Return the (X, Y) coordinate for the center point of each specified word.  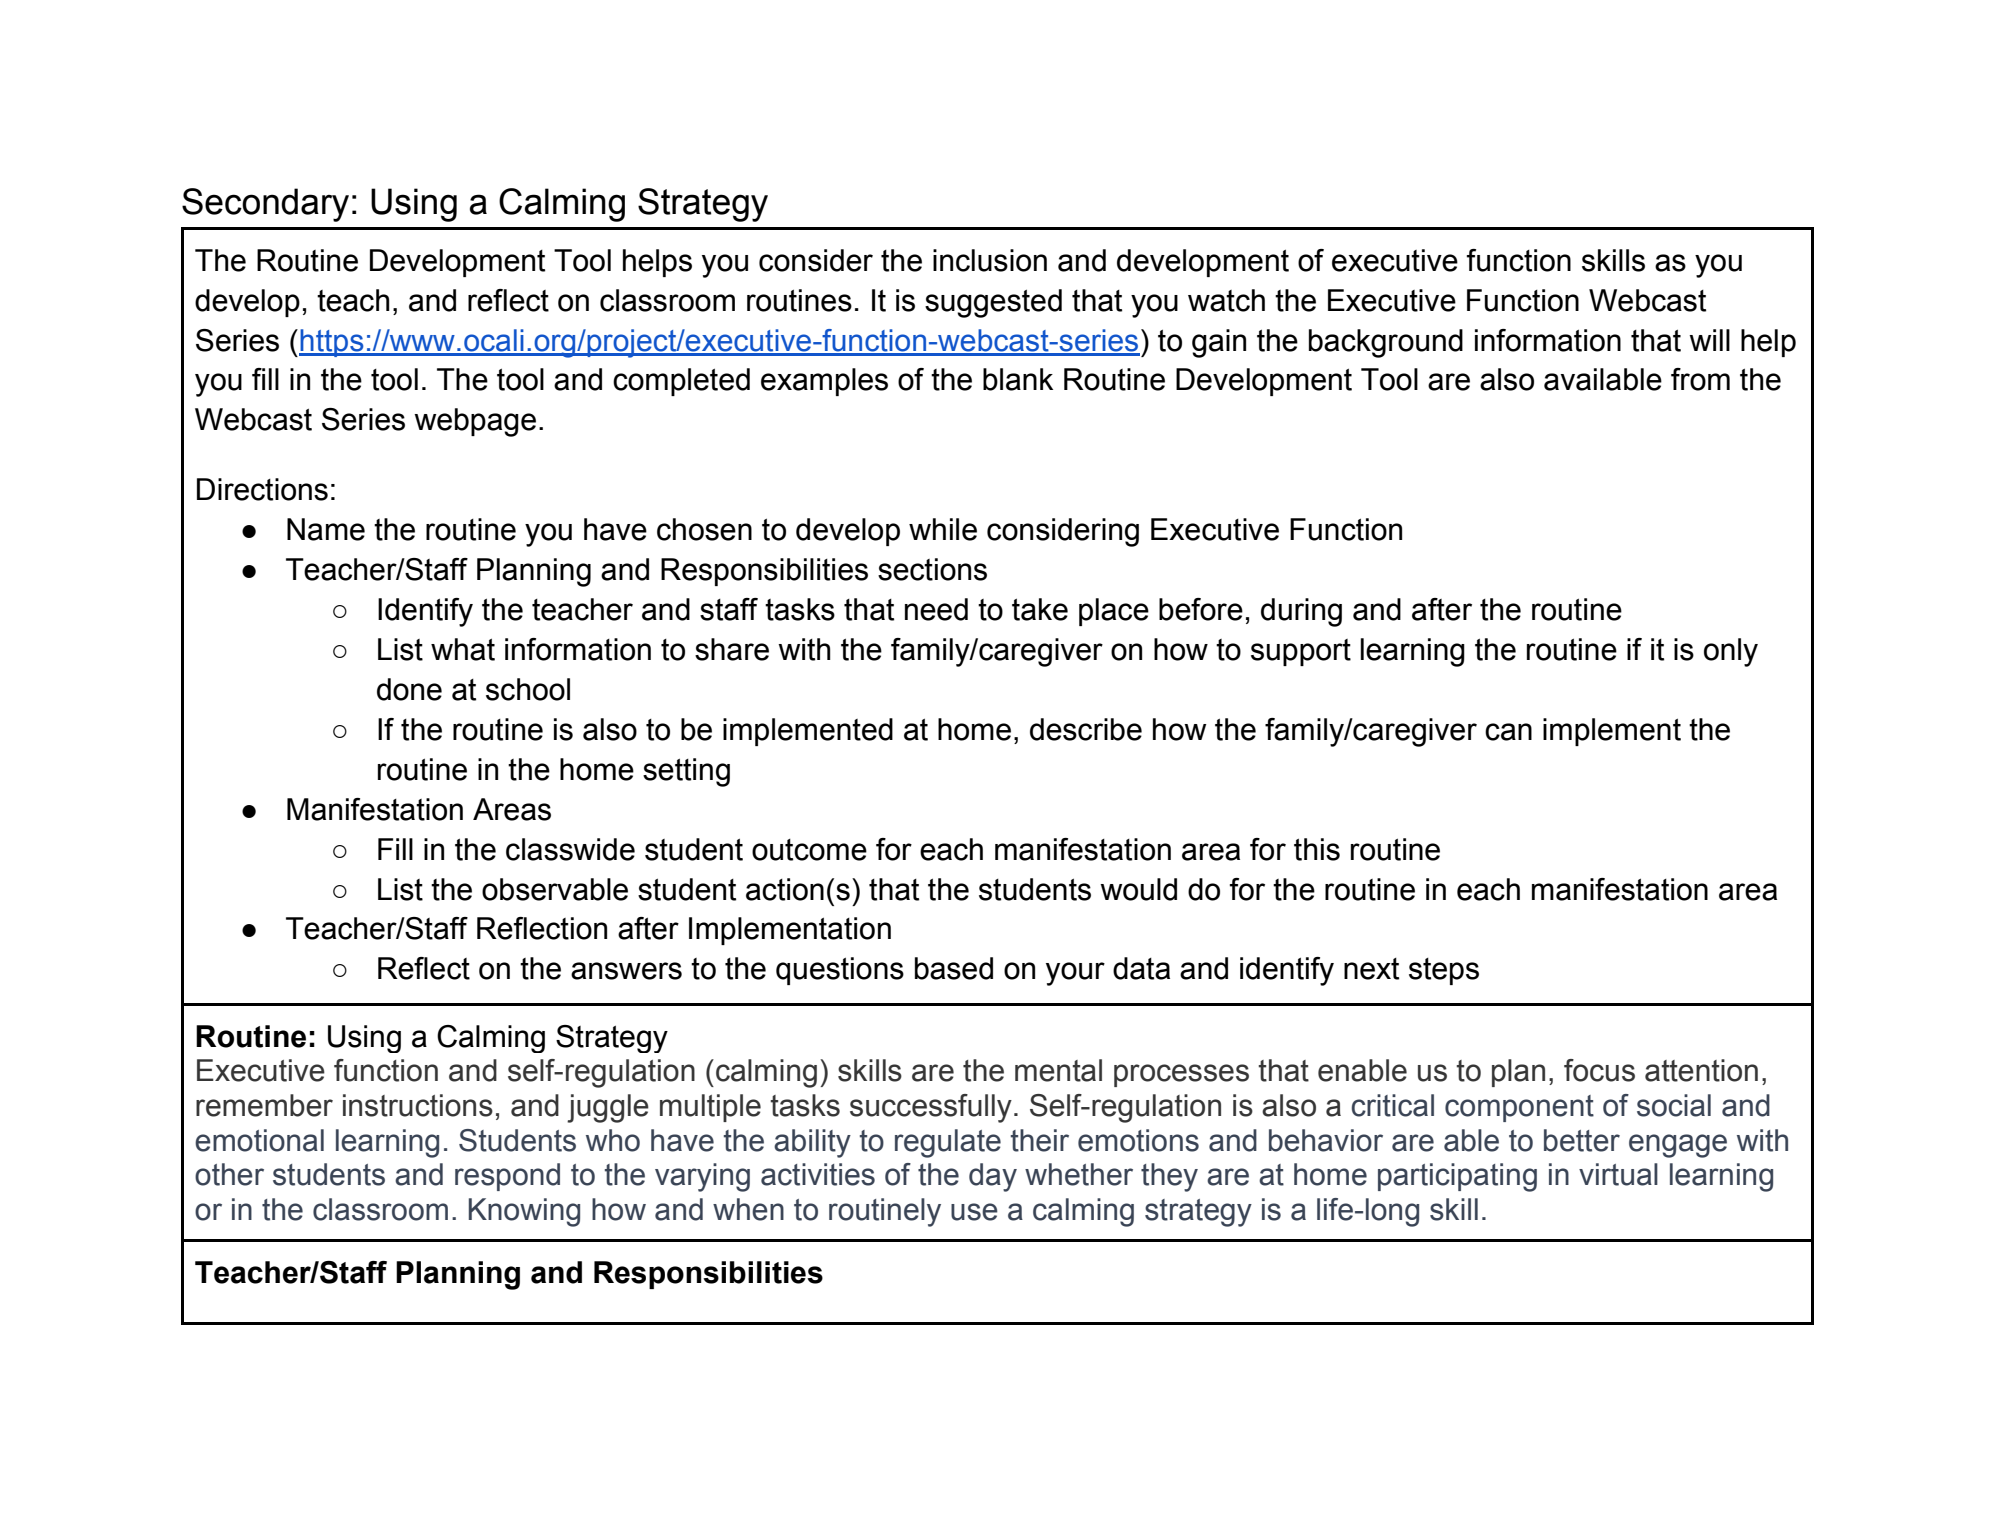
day (993, 1177)
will (1709, 340)
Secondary (265, 205)
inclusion (990, 260)
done (409, 689)
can (1508, 732)
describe (1086, 729)
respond (507, 1177)
